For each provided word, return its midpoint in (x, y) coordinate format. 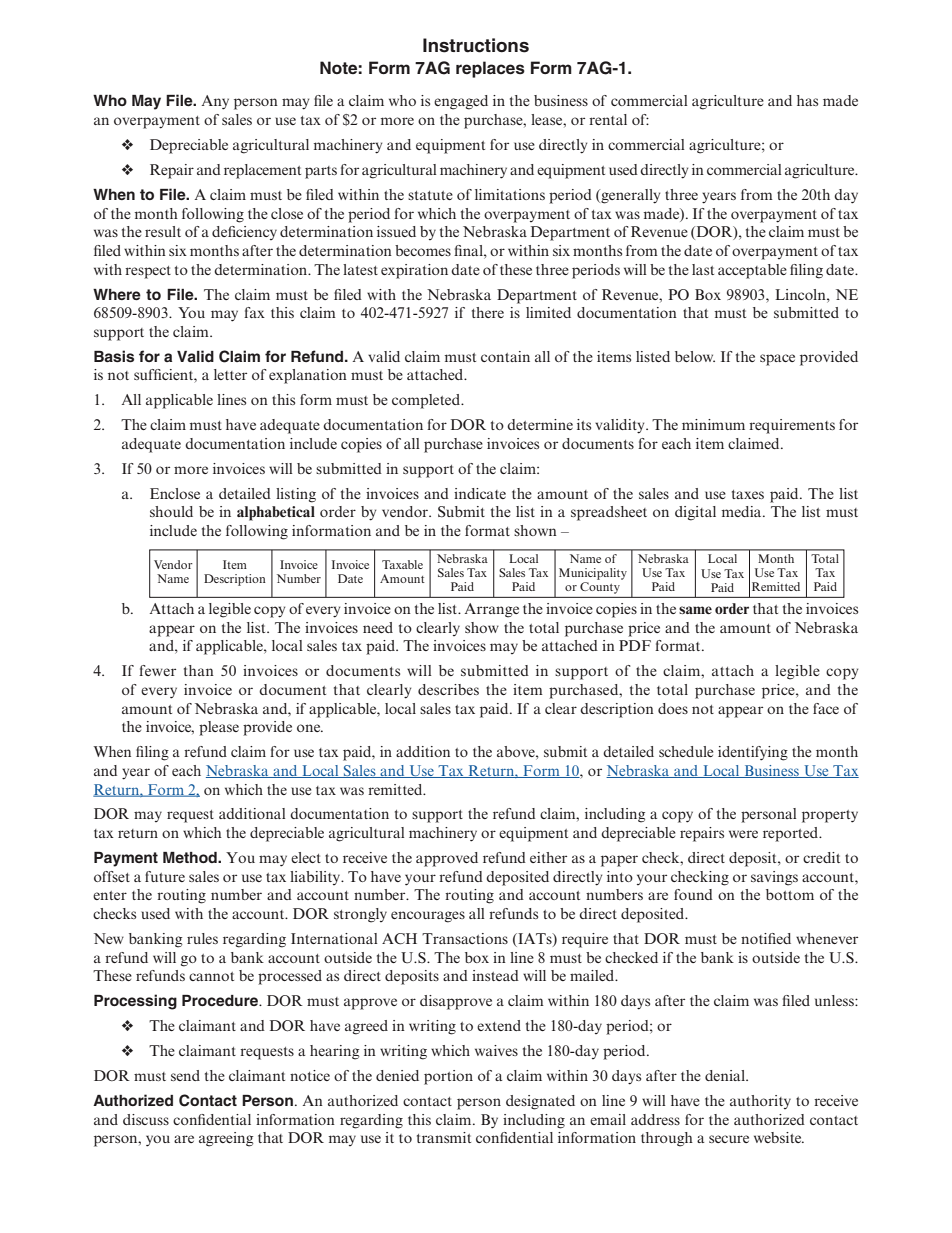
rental (608, 119)
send (185, 1075)
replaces (490, 69)
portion (448, 1077)
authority (760, 1102)
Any (215, 102)
